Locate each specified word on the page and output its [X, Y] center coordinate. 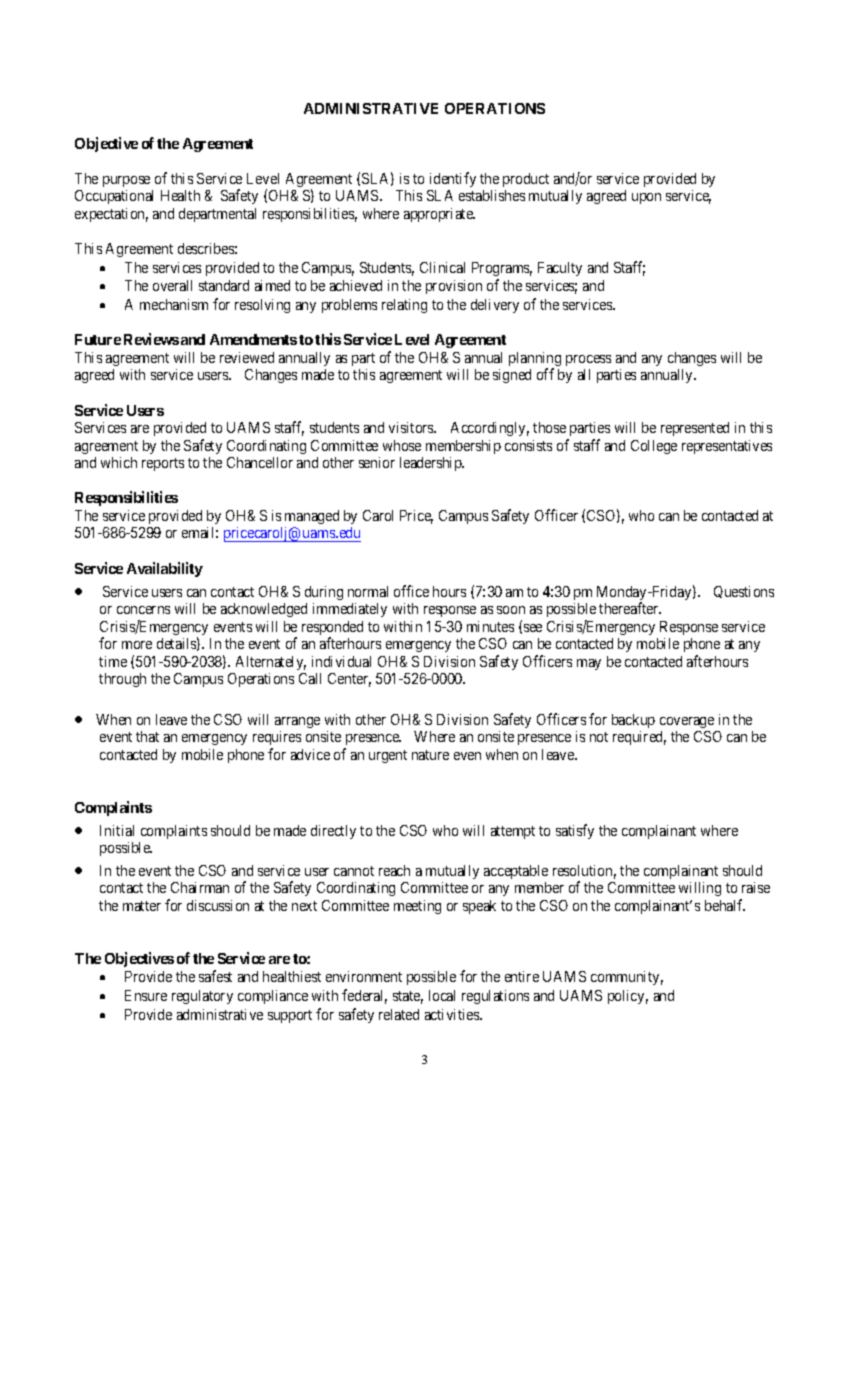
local [442, 995]
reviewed [247, 357]
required [639, 738]
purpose [126, 181]
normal [368, 591]
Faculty [560, 269]
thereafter [630, 608]
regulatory [202, 997]
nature [430, 755]
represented [695, 429]
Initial [117, 830]
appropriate [439, 215]
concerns [143, 610]
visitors [412, 427]
